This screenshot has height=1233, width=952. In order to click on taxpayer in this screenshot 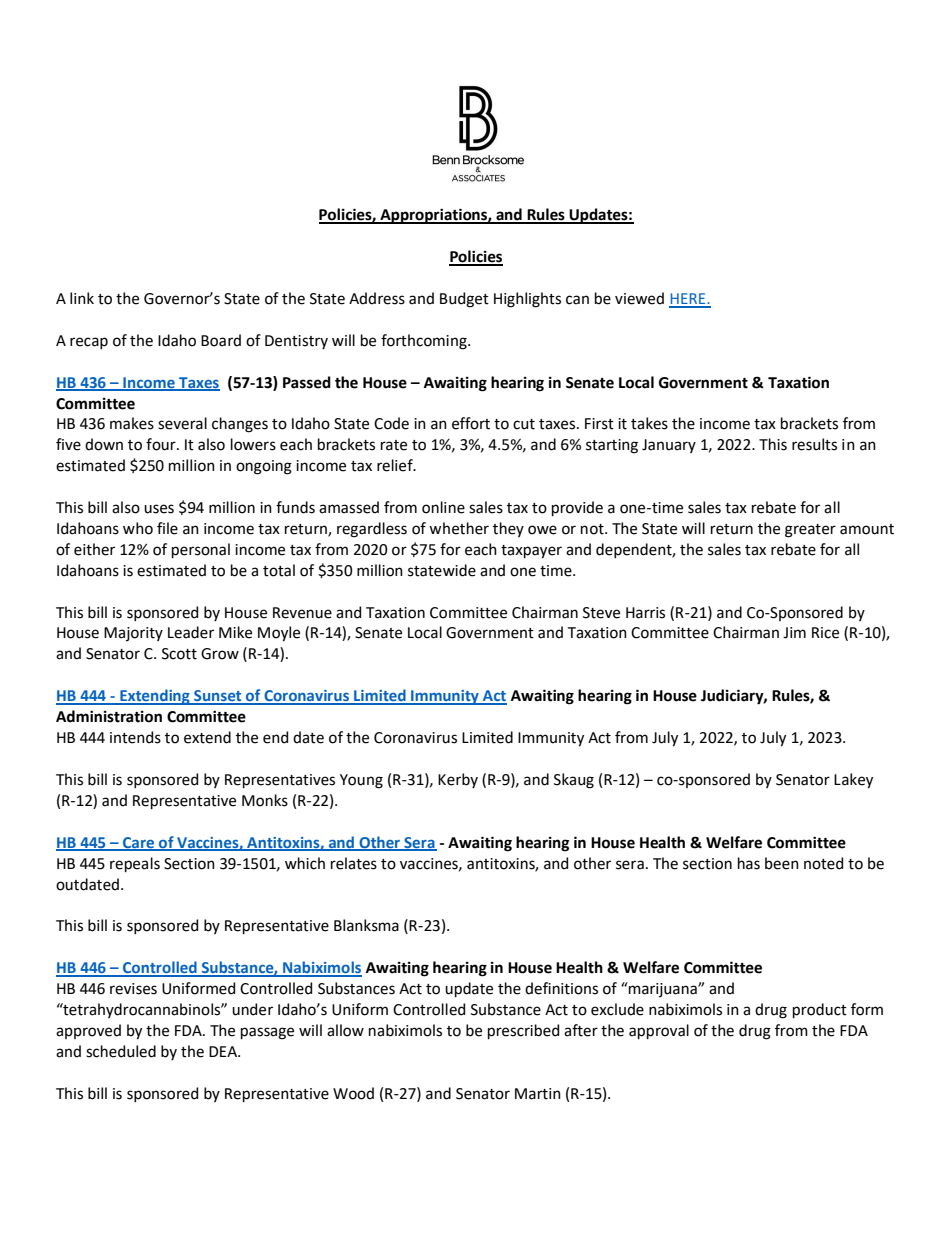, I will do `click(531, 552)`.
